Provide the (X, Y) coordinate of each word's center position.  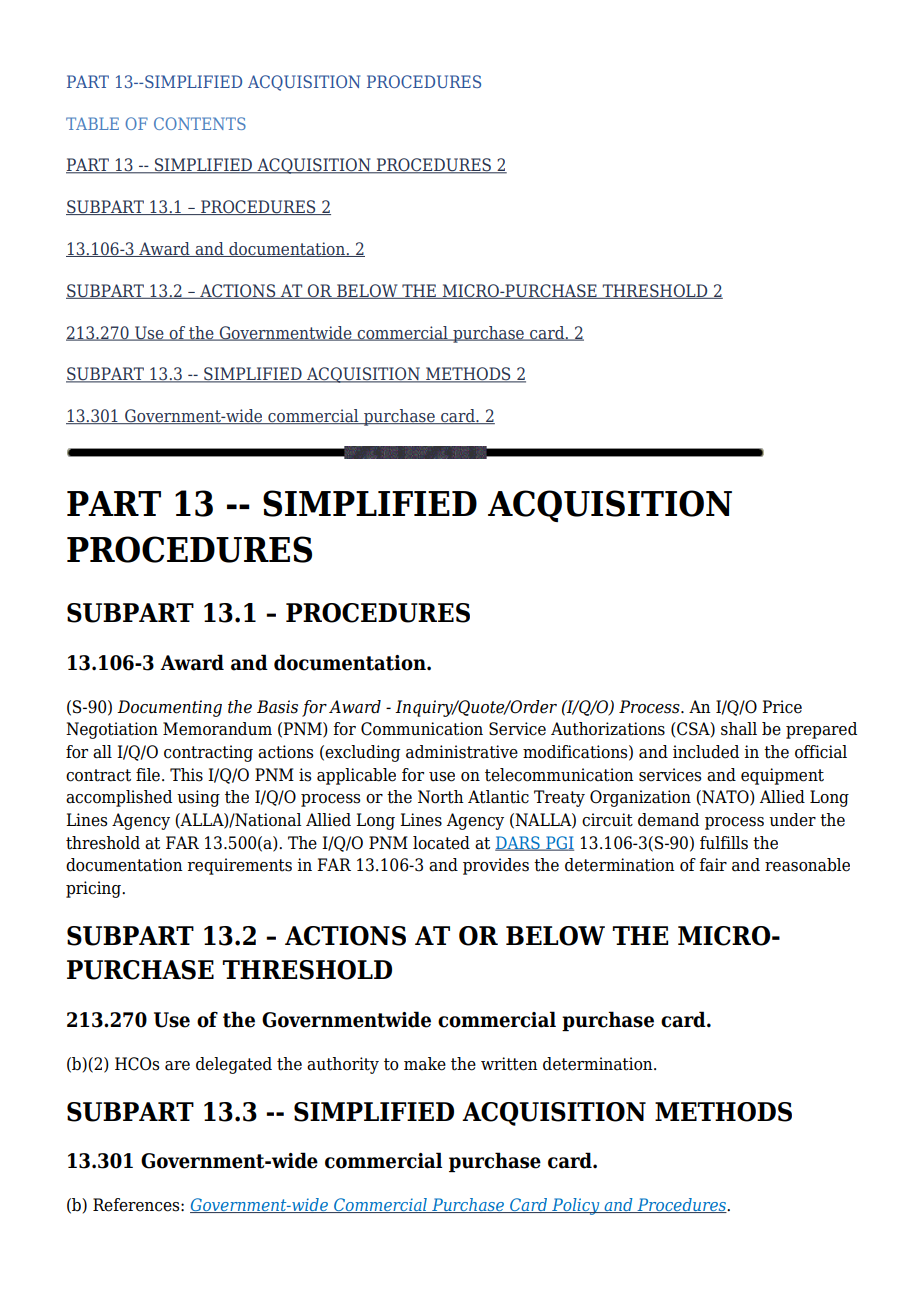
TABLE (92, 123)
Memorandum (217, 729)
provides (496, 866)
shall (739, 729)
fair (713, 865)
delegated (234, 1065)
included (706, 752)
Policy (576, 1206)
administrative (462, 752)
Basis (277, 707)
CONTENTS (200, 123)
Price (782, 707)
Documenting (169, 708)
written (509, 1064)
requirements (240, 866)
